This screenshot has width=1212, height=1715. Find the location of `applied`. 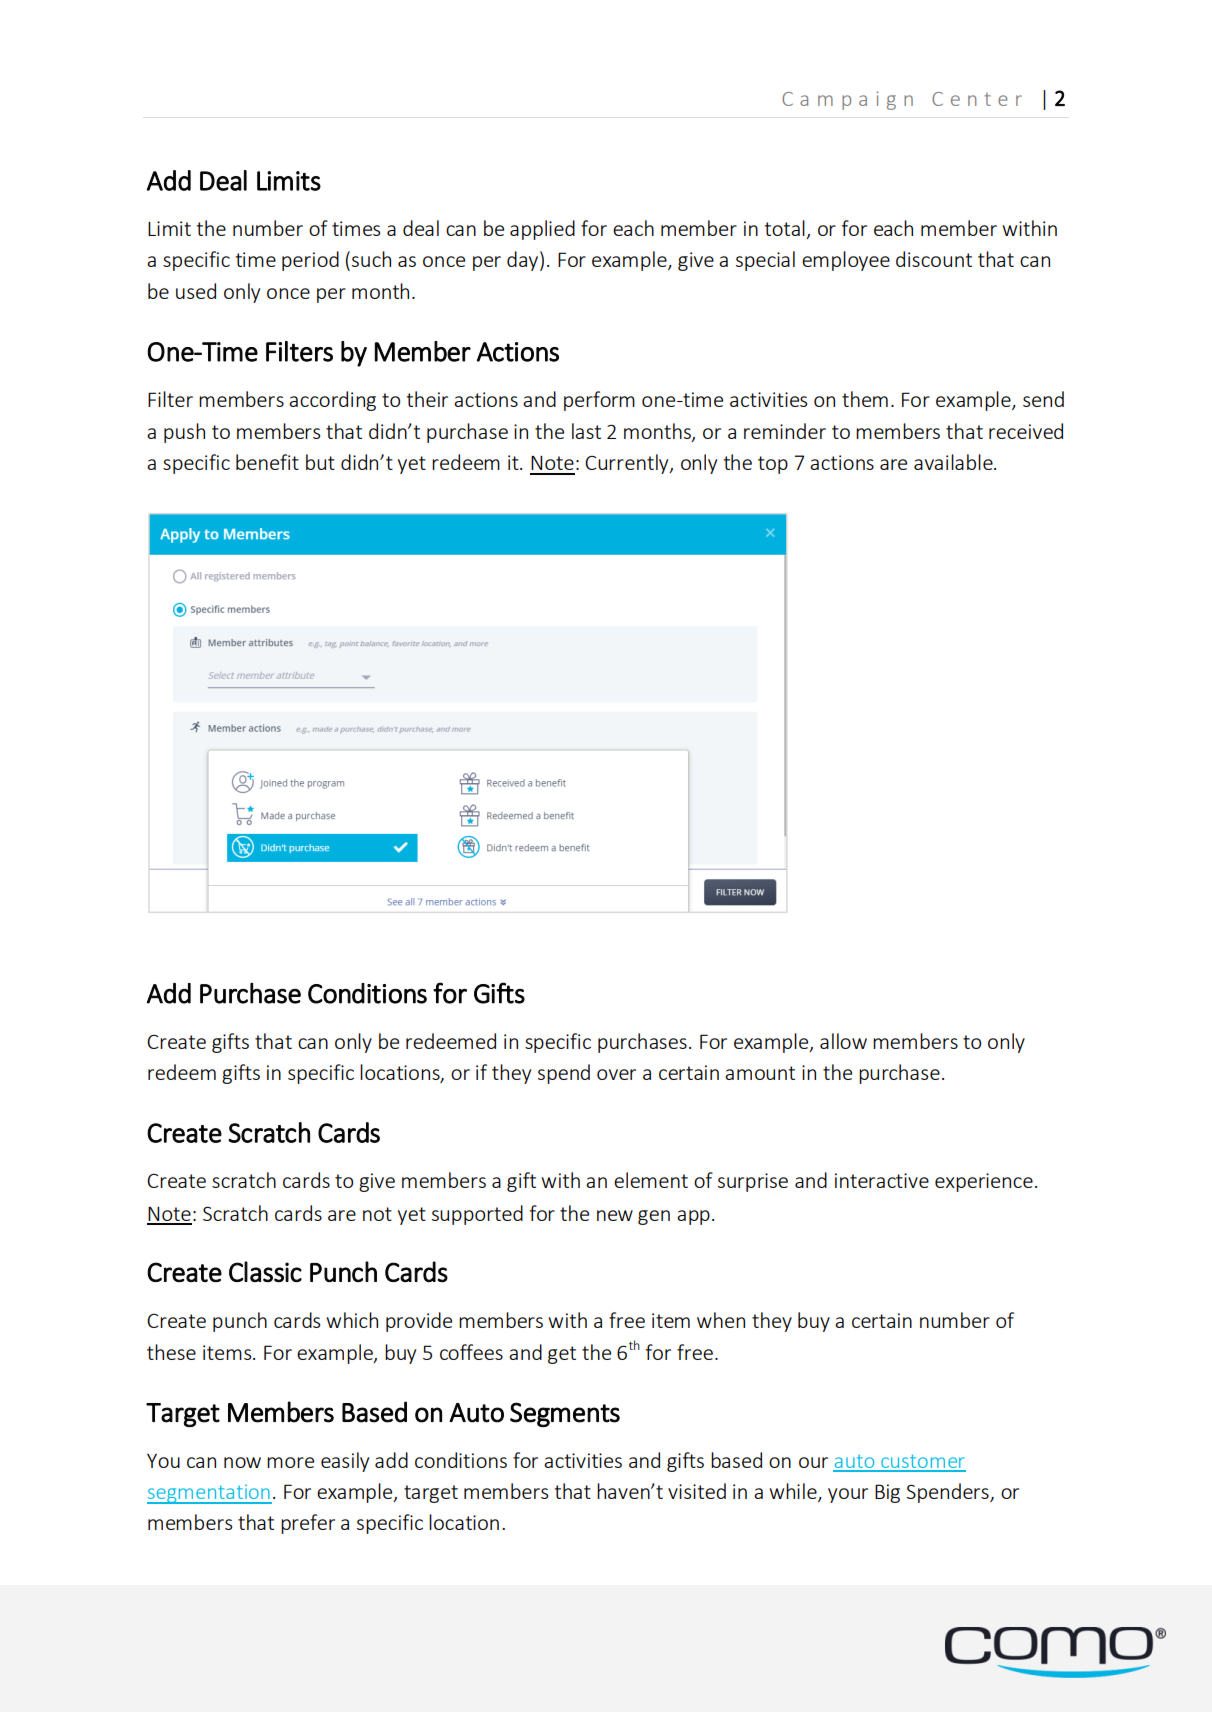

applied is located at coordinates (542, 230).
